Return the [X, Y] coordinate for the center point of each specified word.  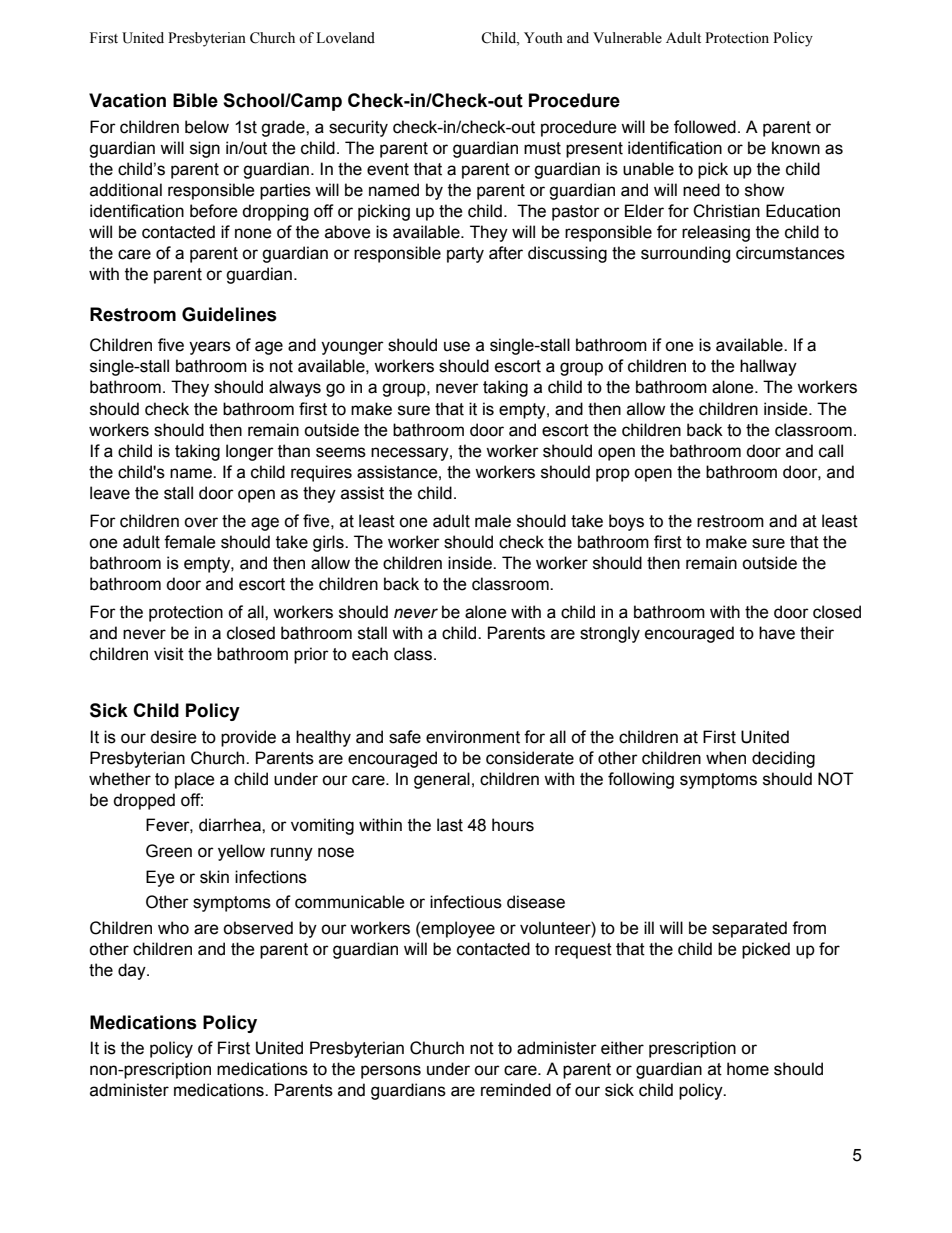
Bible [195, 100]
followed [705, 127]
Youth [543, 38]
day [133, 971]
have [777, 633]
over [201, 522]
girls [329, 543]
